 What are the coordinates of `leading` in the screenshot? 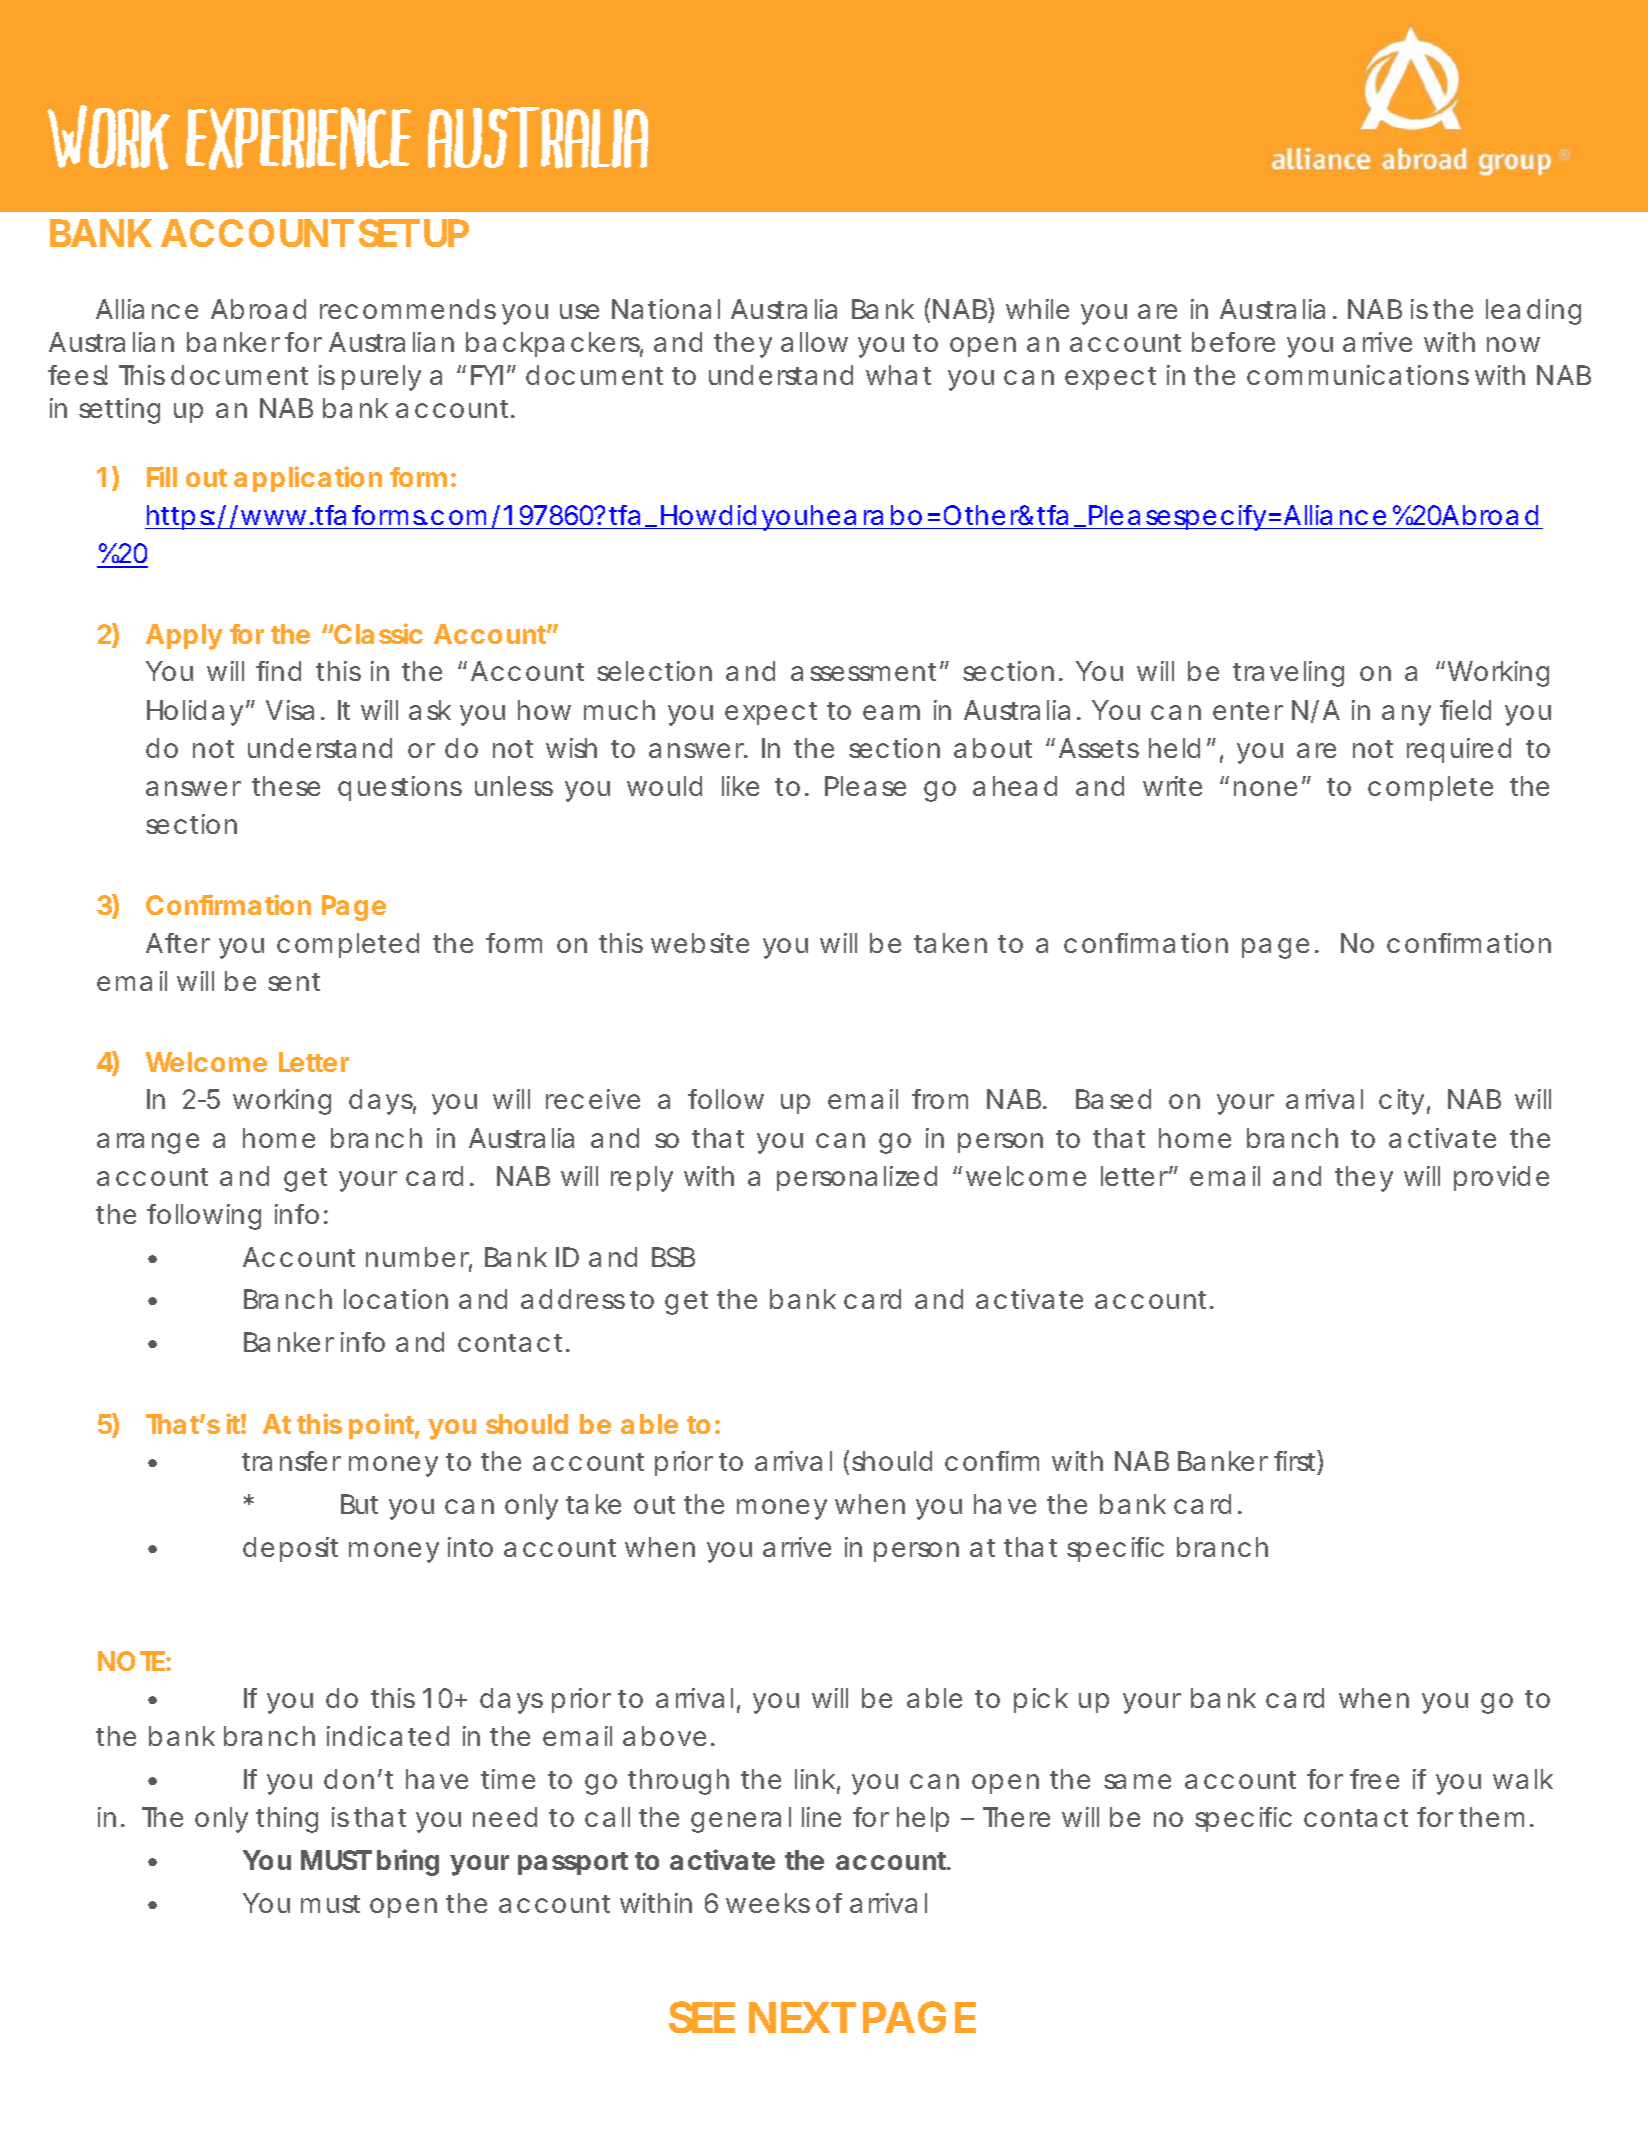 It's located at (1533, 312).
